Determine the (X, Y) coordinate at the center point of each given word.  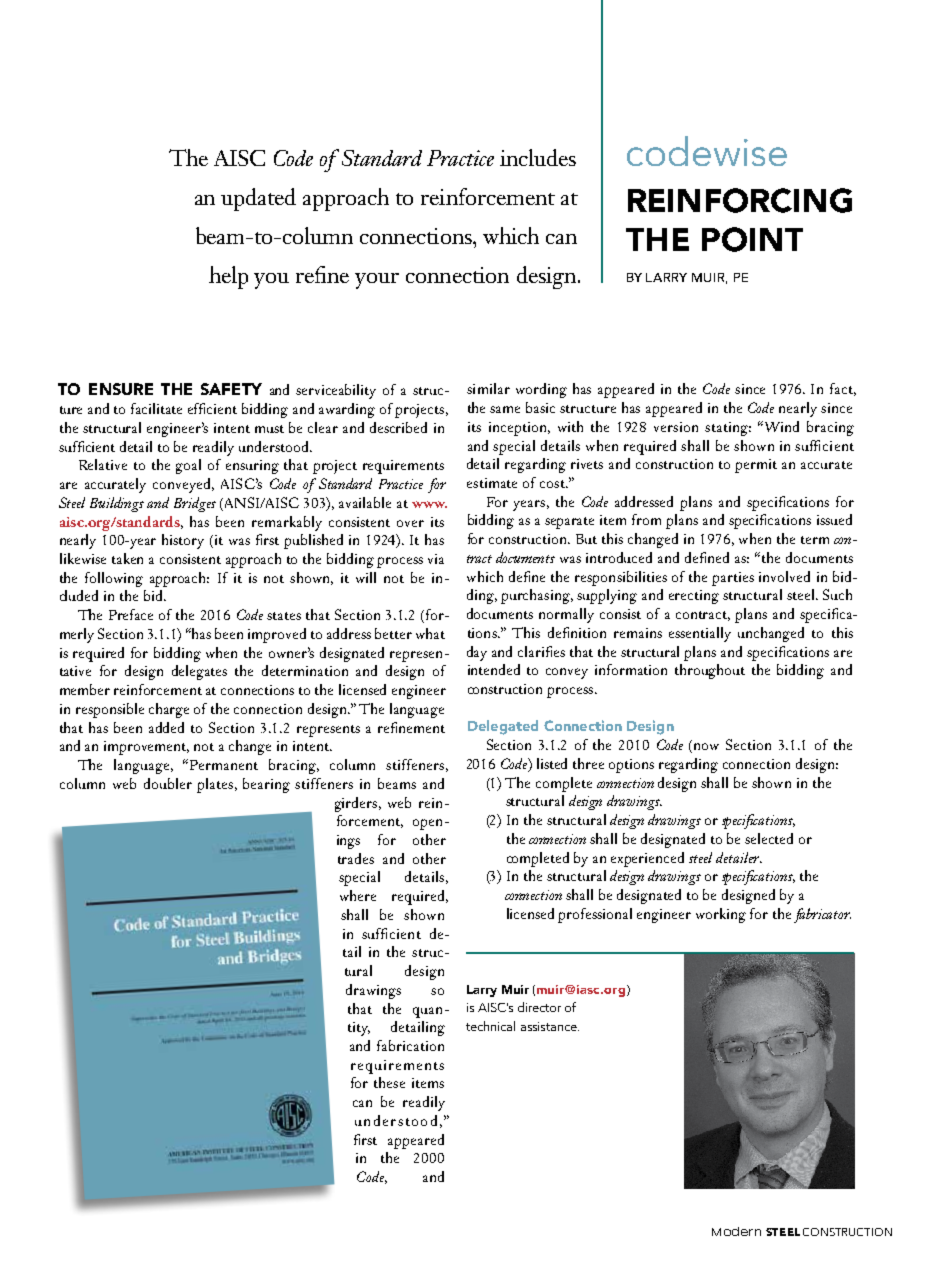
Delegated (503, 727)
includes (538, 157)
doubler (168, 783)
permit (756, 466)
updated (258, 199)
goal (188, 466)
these (389, 1082)
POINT (752, 239)
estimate (492, 483)
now (706, 746)
